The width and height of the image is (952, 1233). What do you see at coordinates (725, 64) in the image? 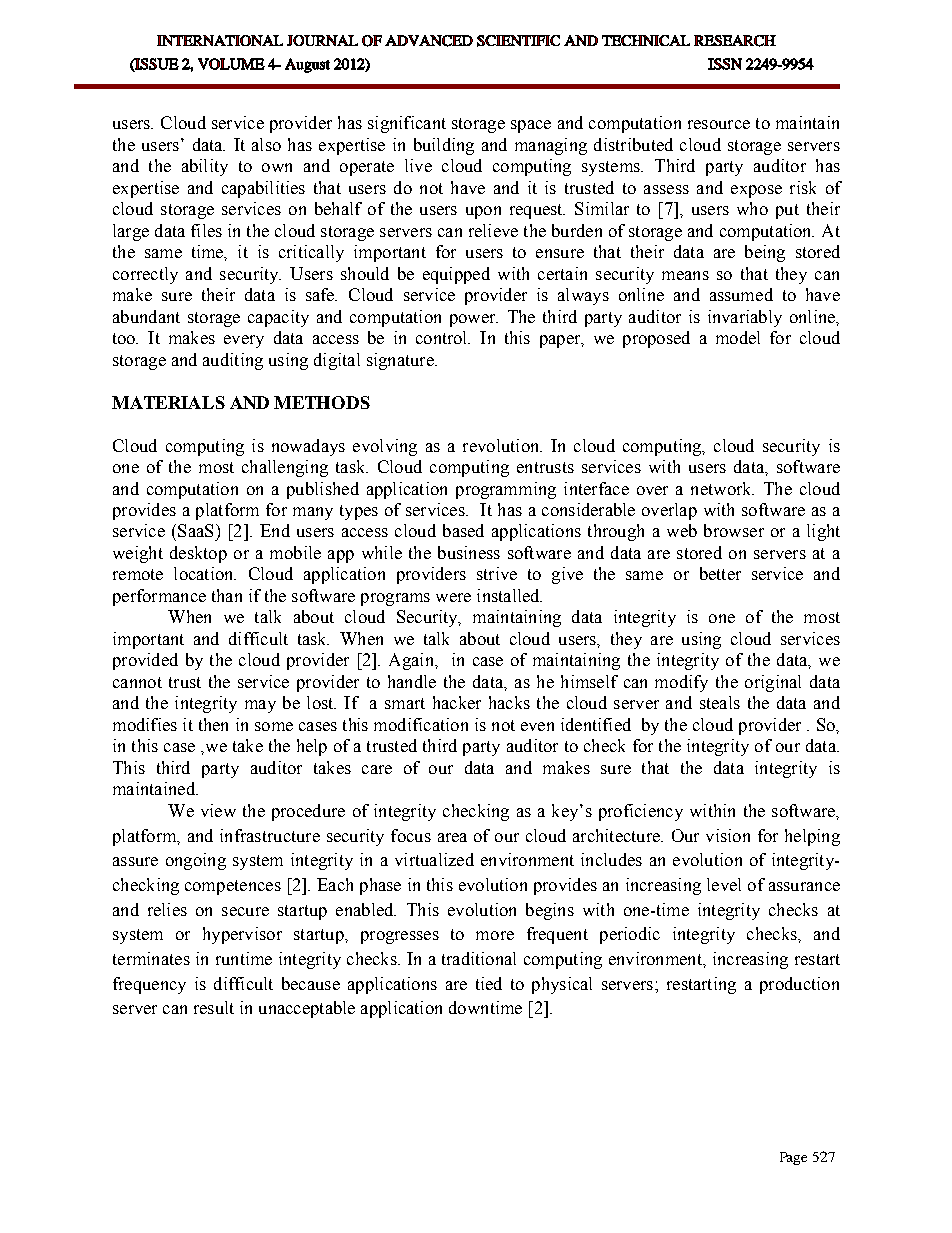
I see `ISSN` at bounding box center [725, 64].
